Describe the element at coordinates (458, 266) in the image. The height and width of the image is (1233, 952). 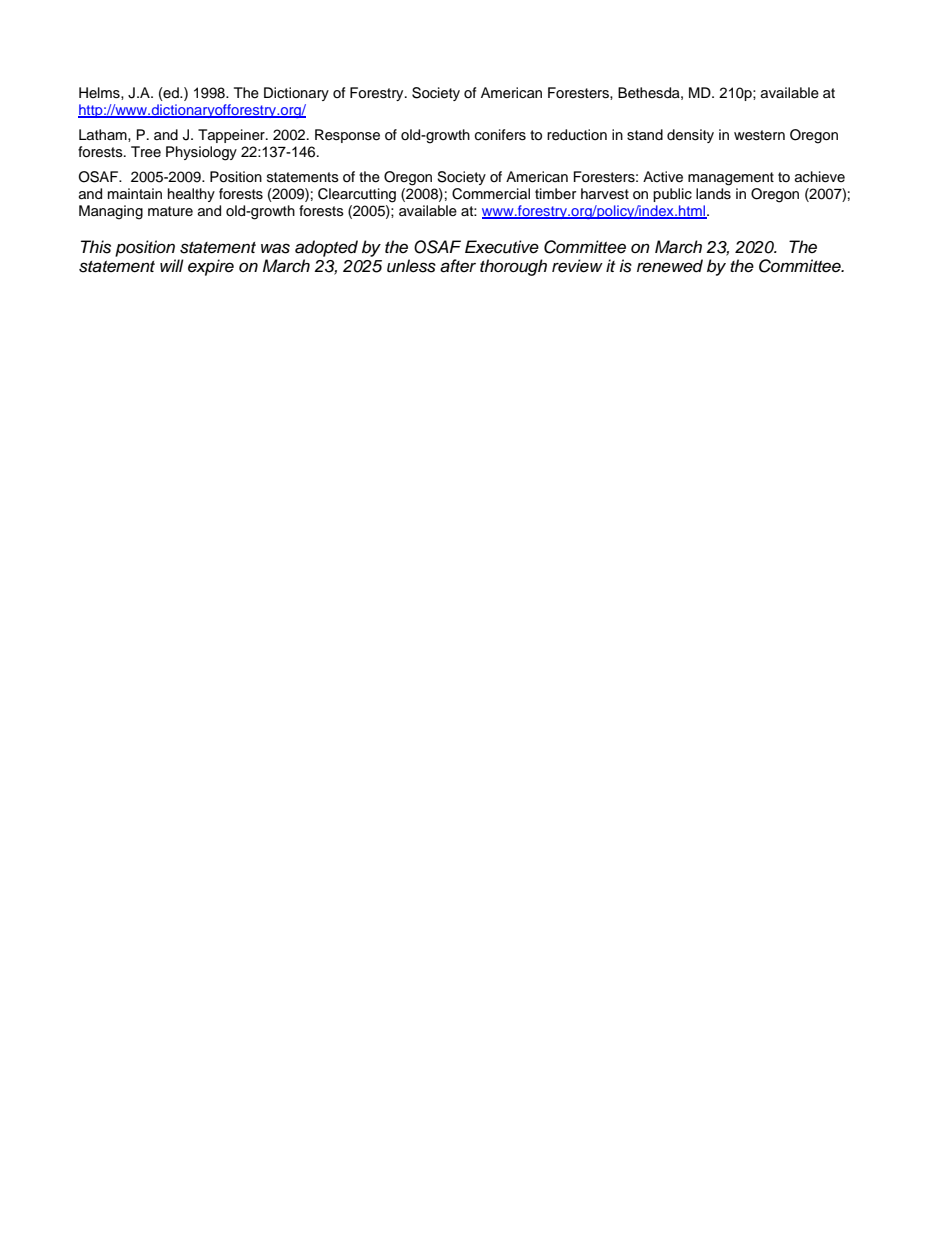
I see `after` at that location.
